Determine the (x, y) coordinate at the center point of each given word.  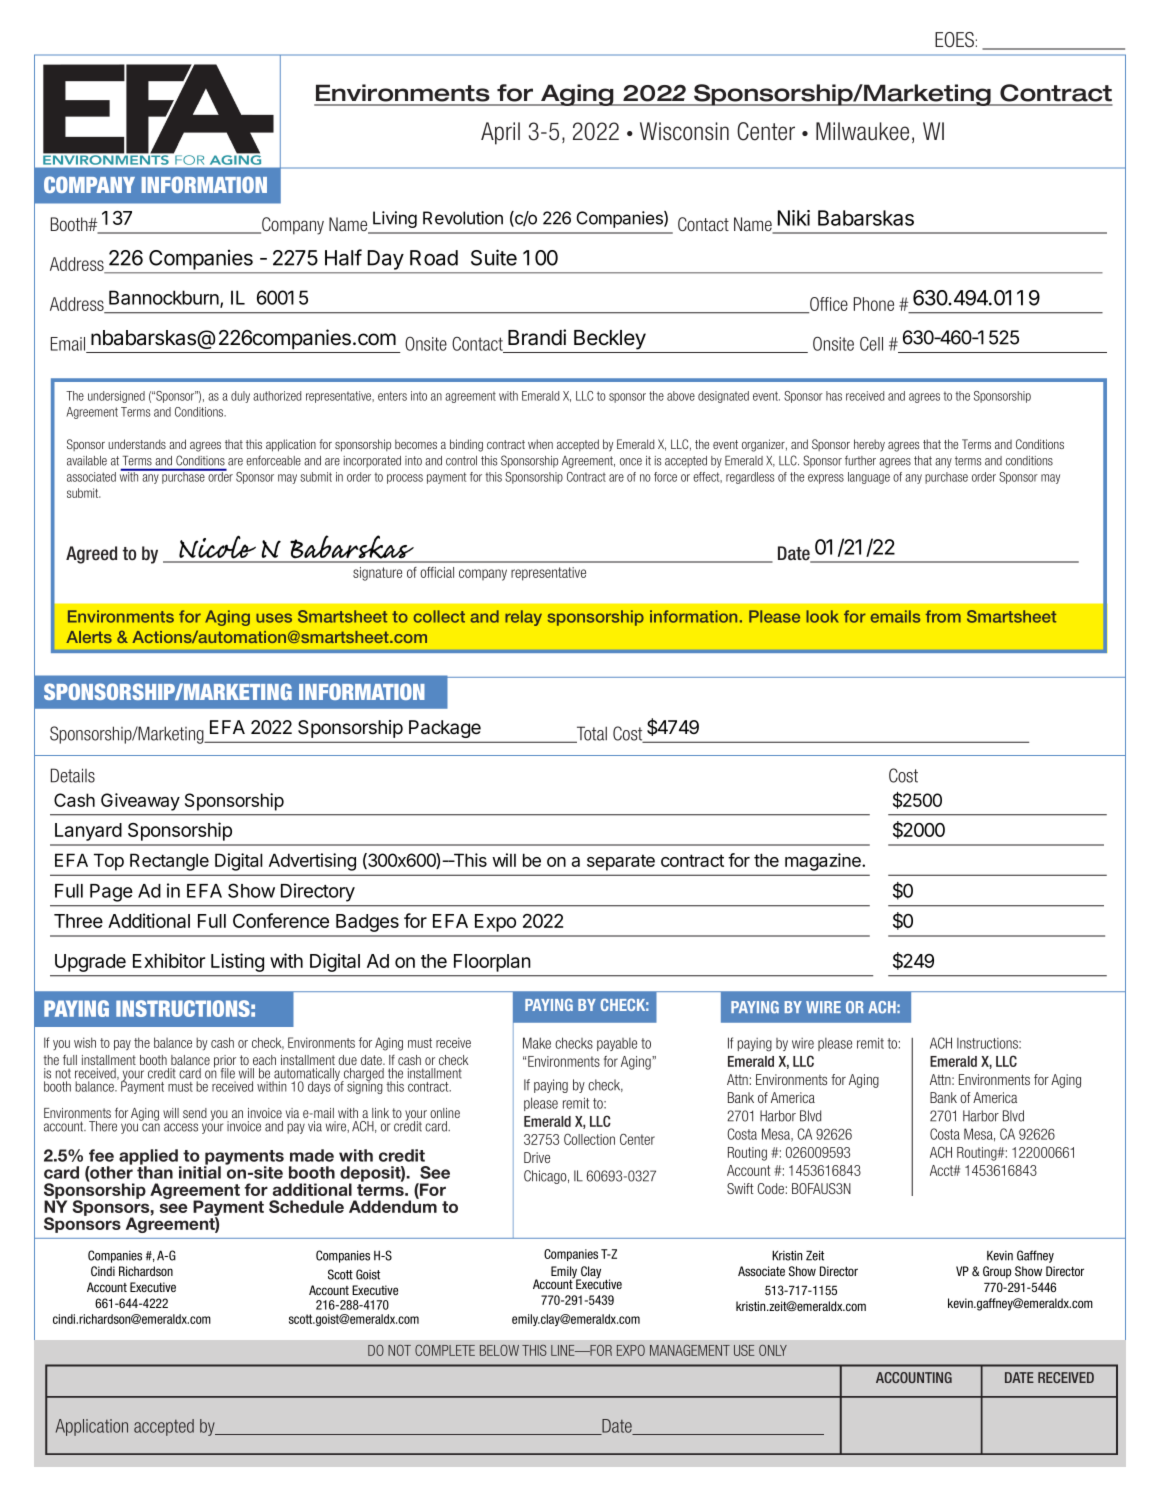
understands (137, 444)
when (540, 444)
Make (537, 1043)
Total (591, 734)
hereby (869, 445)
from (943, 616)
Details (73, 775)
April (500, 133)
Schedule (306, 1206)
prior (225, 1062)
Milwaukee (862, 131)
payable (617, 1044)
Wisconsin (684, 131)
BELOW (499, 1350)
